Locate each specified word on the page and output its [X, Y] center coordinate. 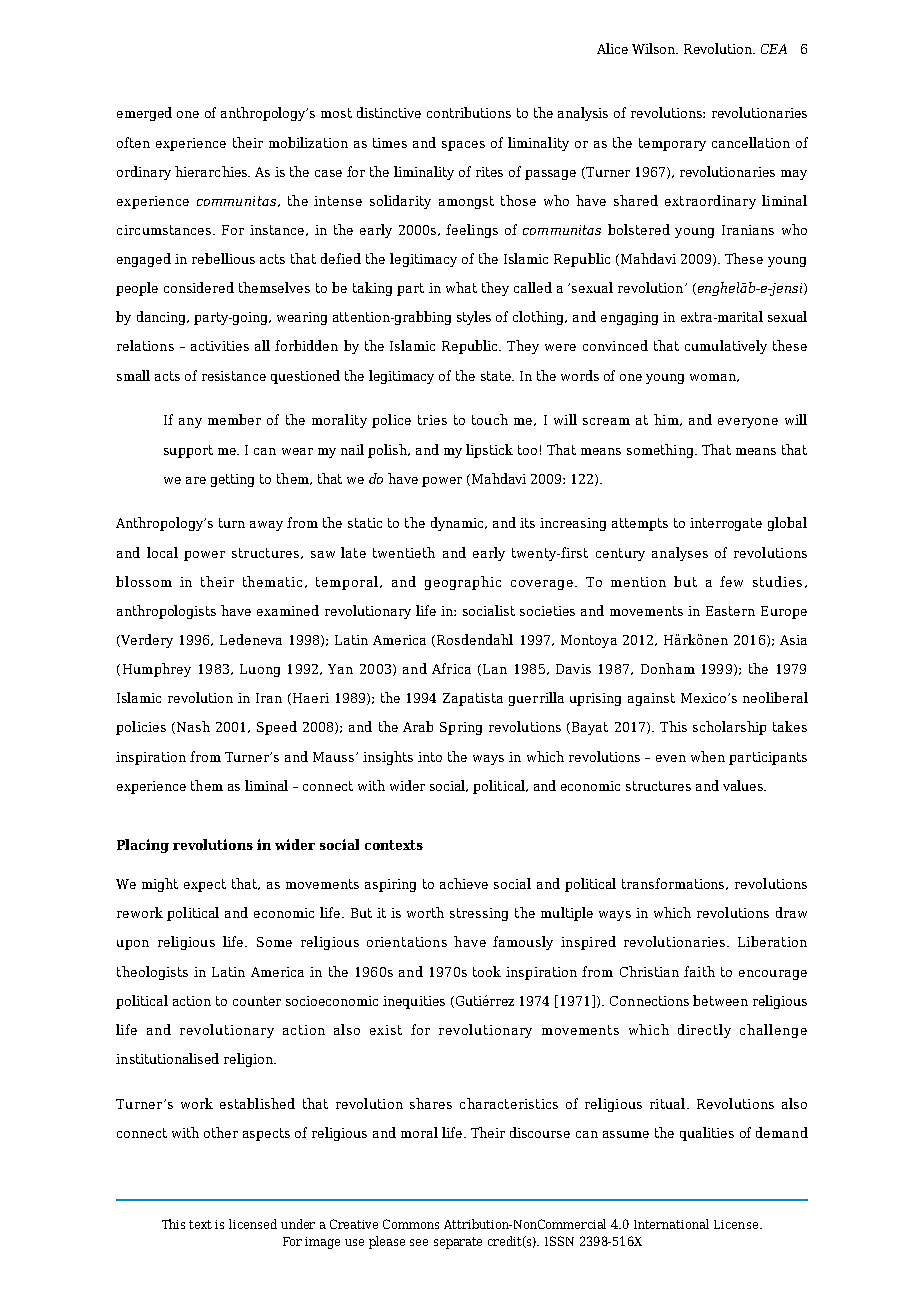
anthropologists [166, 612]
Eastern [730, 611]
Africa [451, 668]
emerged [144, 114]
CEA [774, 49]
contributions [469, 112]
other [221, 1132]
